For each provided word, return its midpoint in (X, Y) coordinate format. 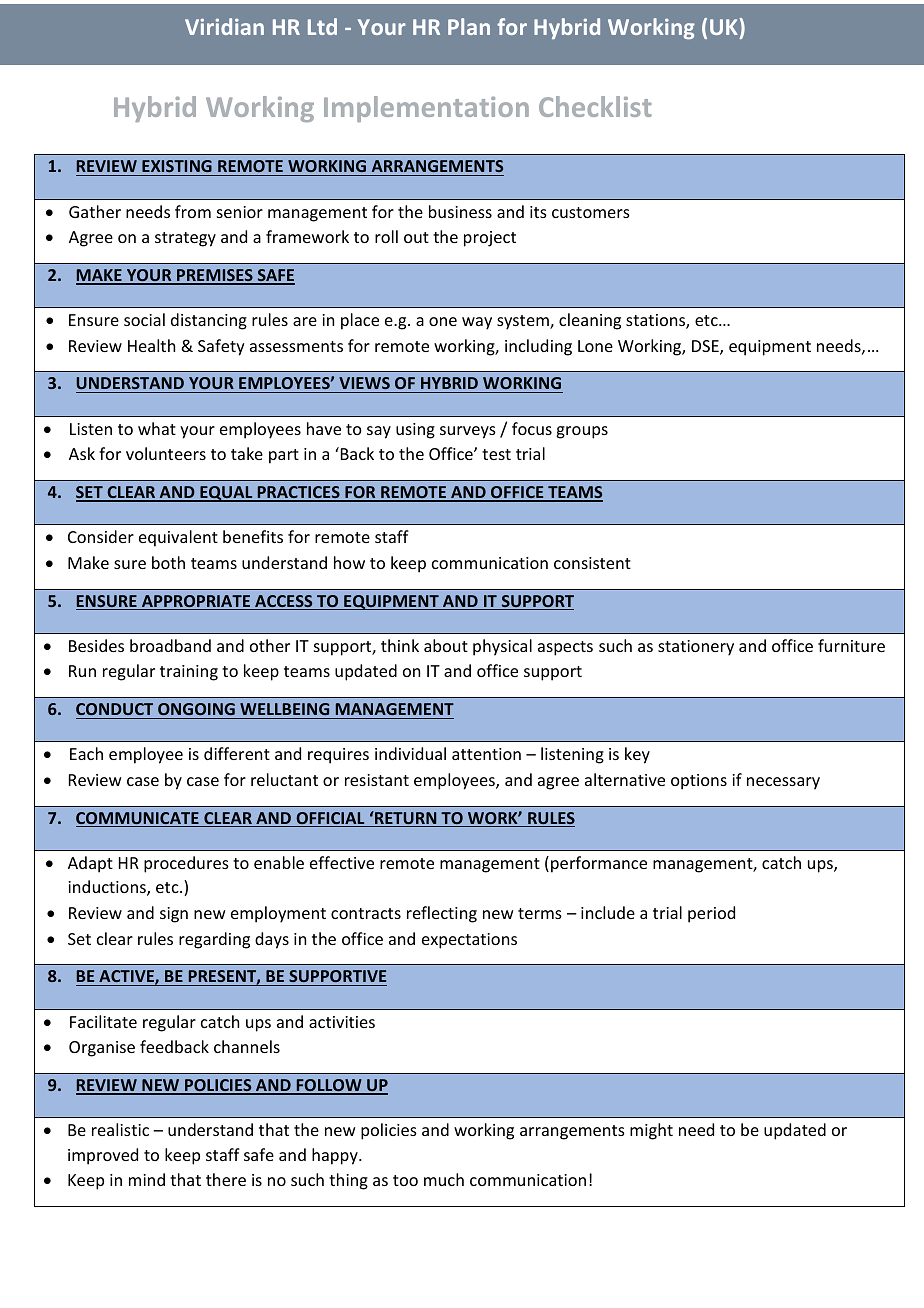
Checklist (595, 106)
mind (147, 1179)
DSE (706, 347)
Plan (469, 26)
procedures (186, 864)
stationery (696, 648)
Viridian (224, 26)
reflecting (442, 914)
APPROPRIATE (196, 602)
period (711, 914)
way (477, 323)
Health (151, 345)
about (446, 645)
